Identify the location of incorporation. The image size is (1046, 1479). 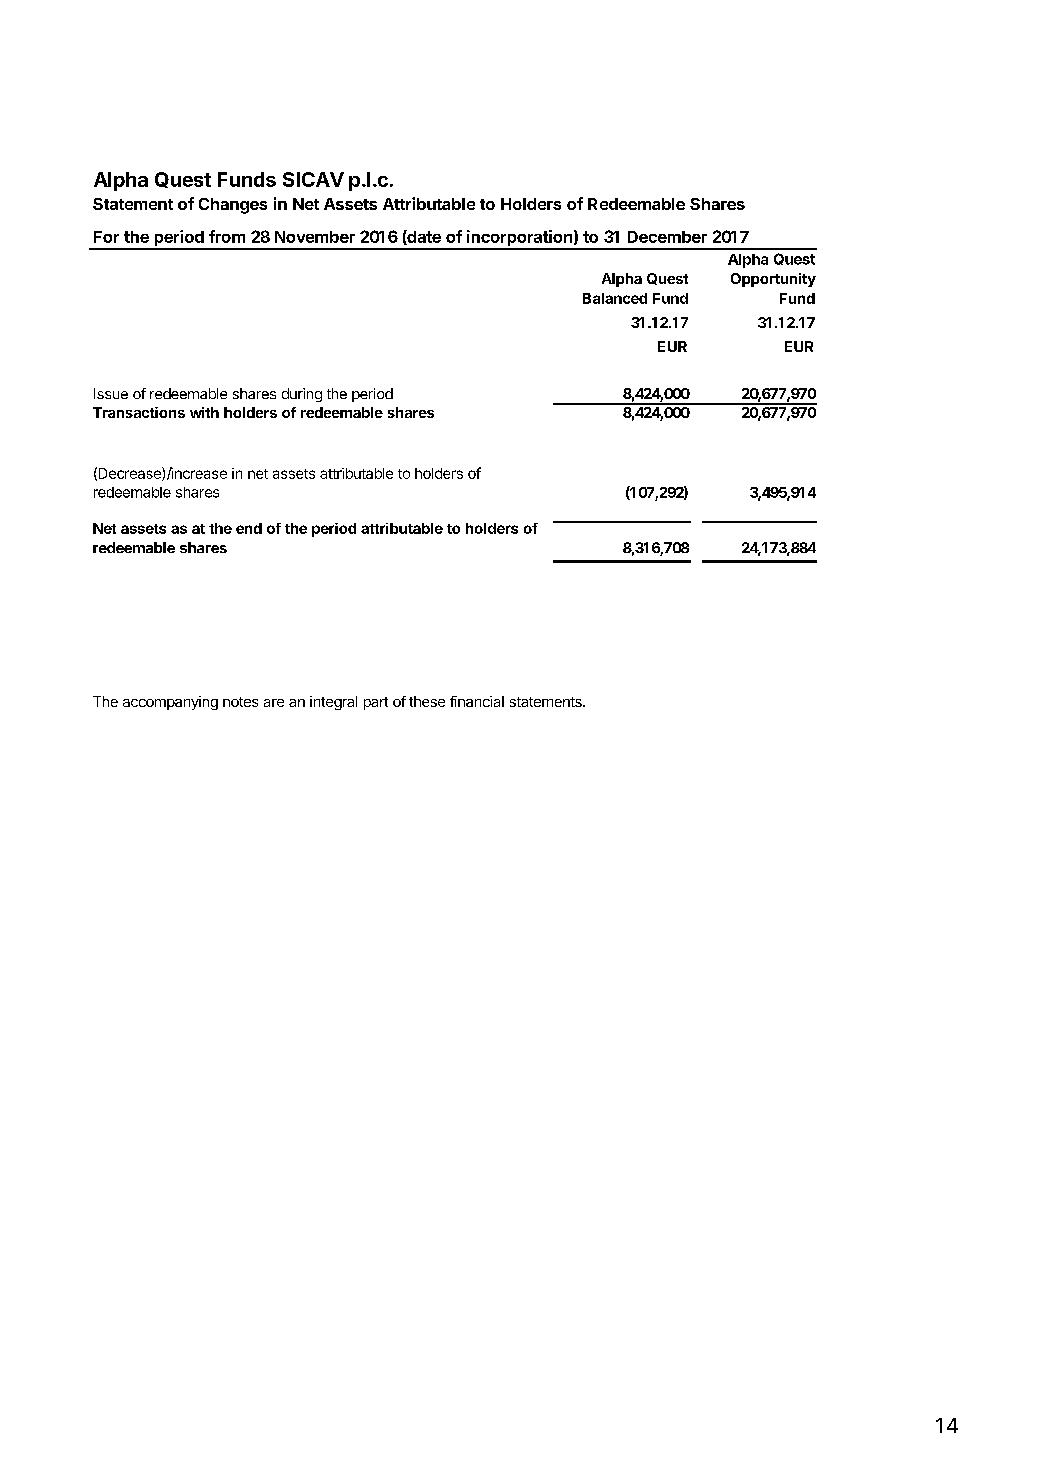
(519, 239).
